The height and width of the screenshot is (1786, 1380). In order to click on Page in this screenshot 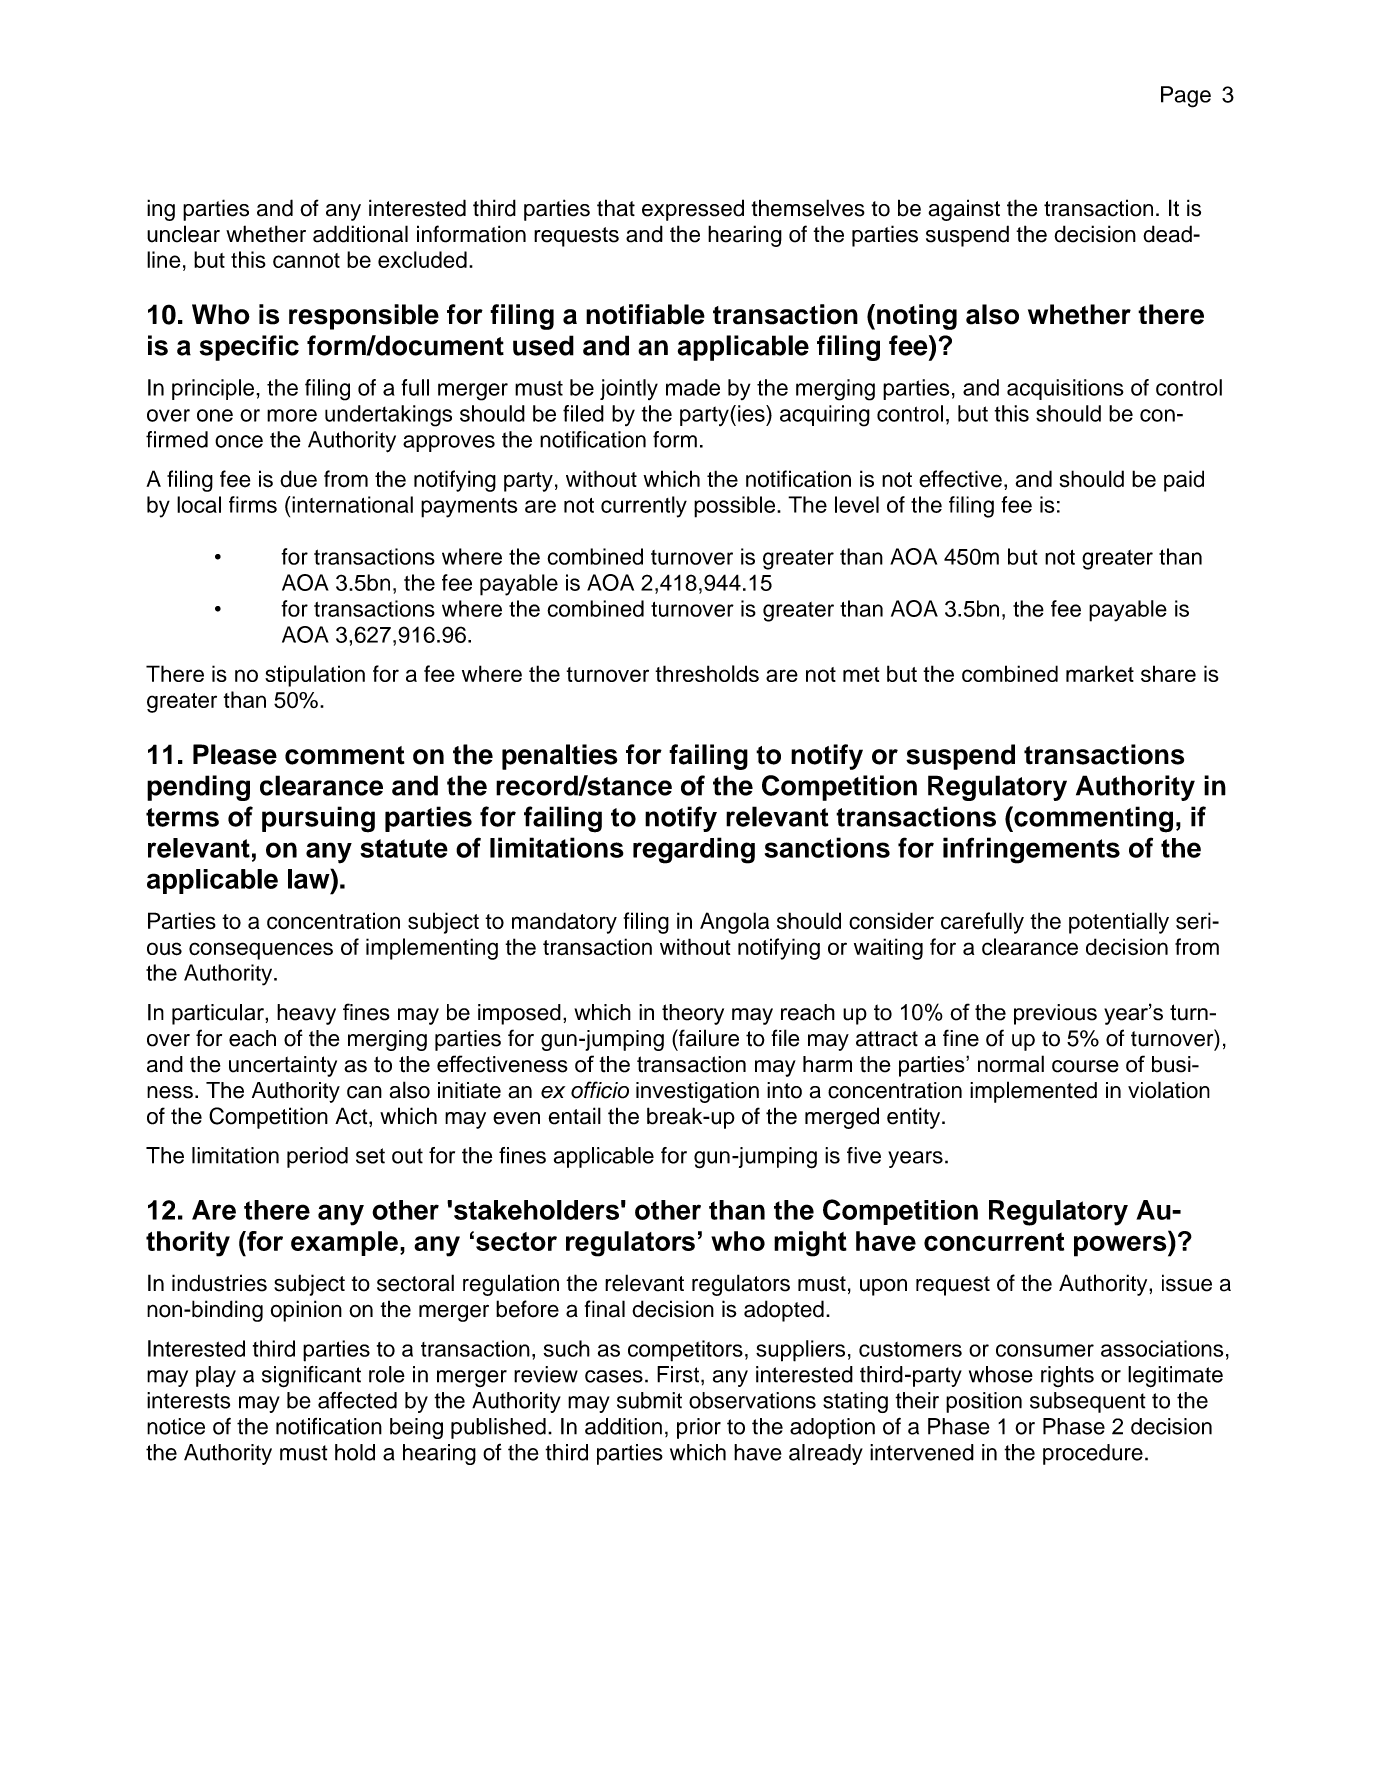, I will do `click(1186, 97)`.
